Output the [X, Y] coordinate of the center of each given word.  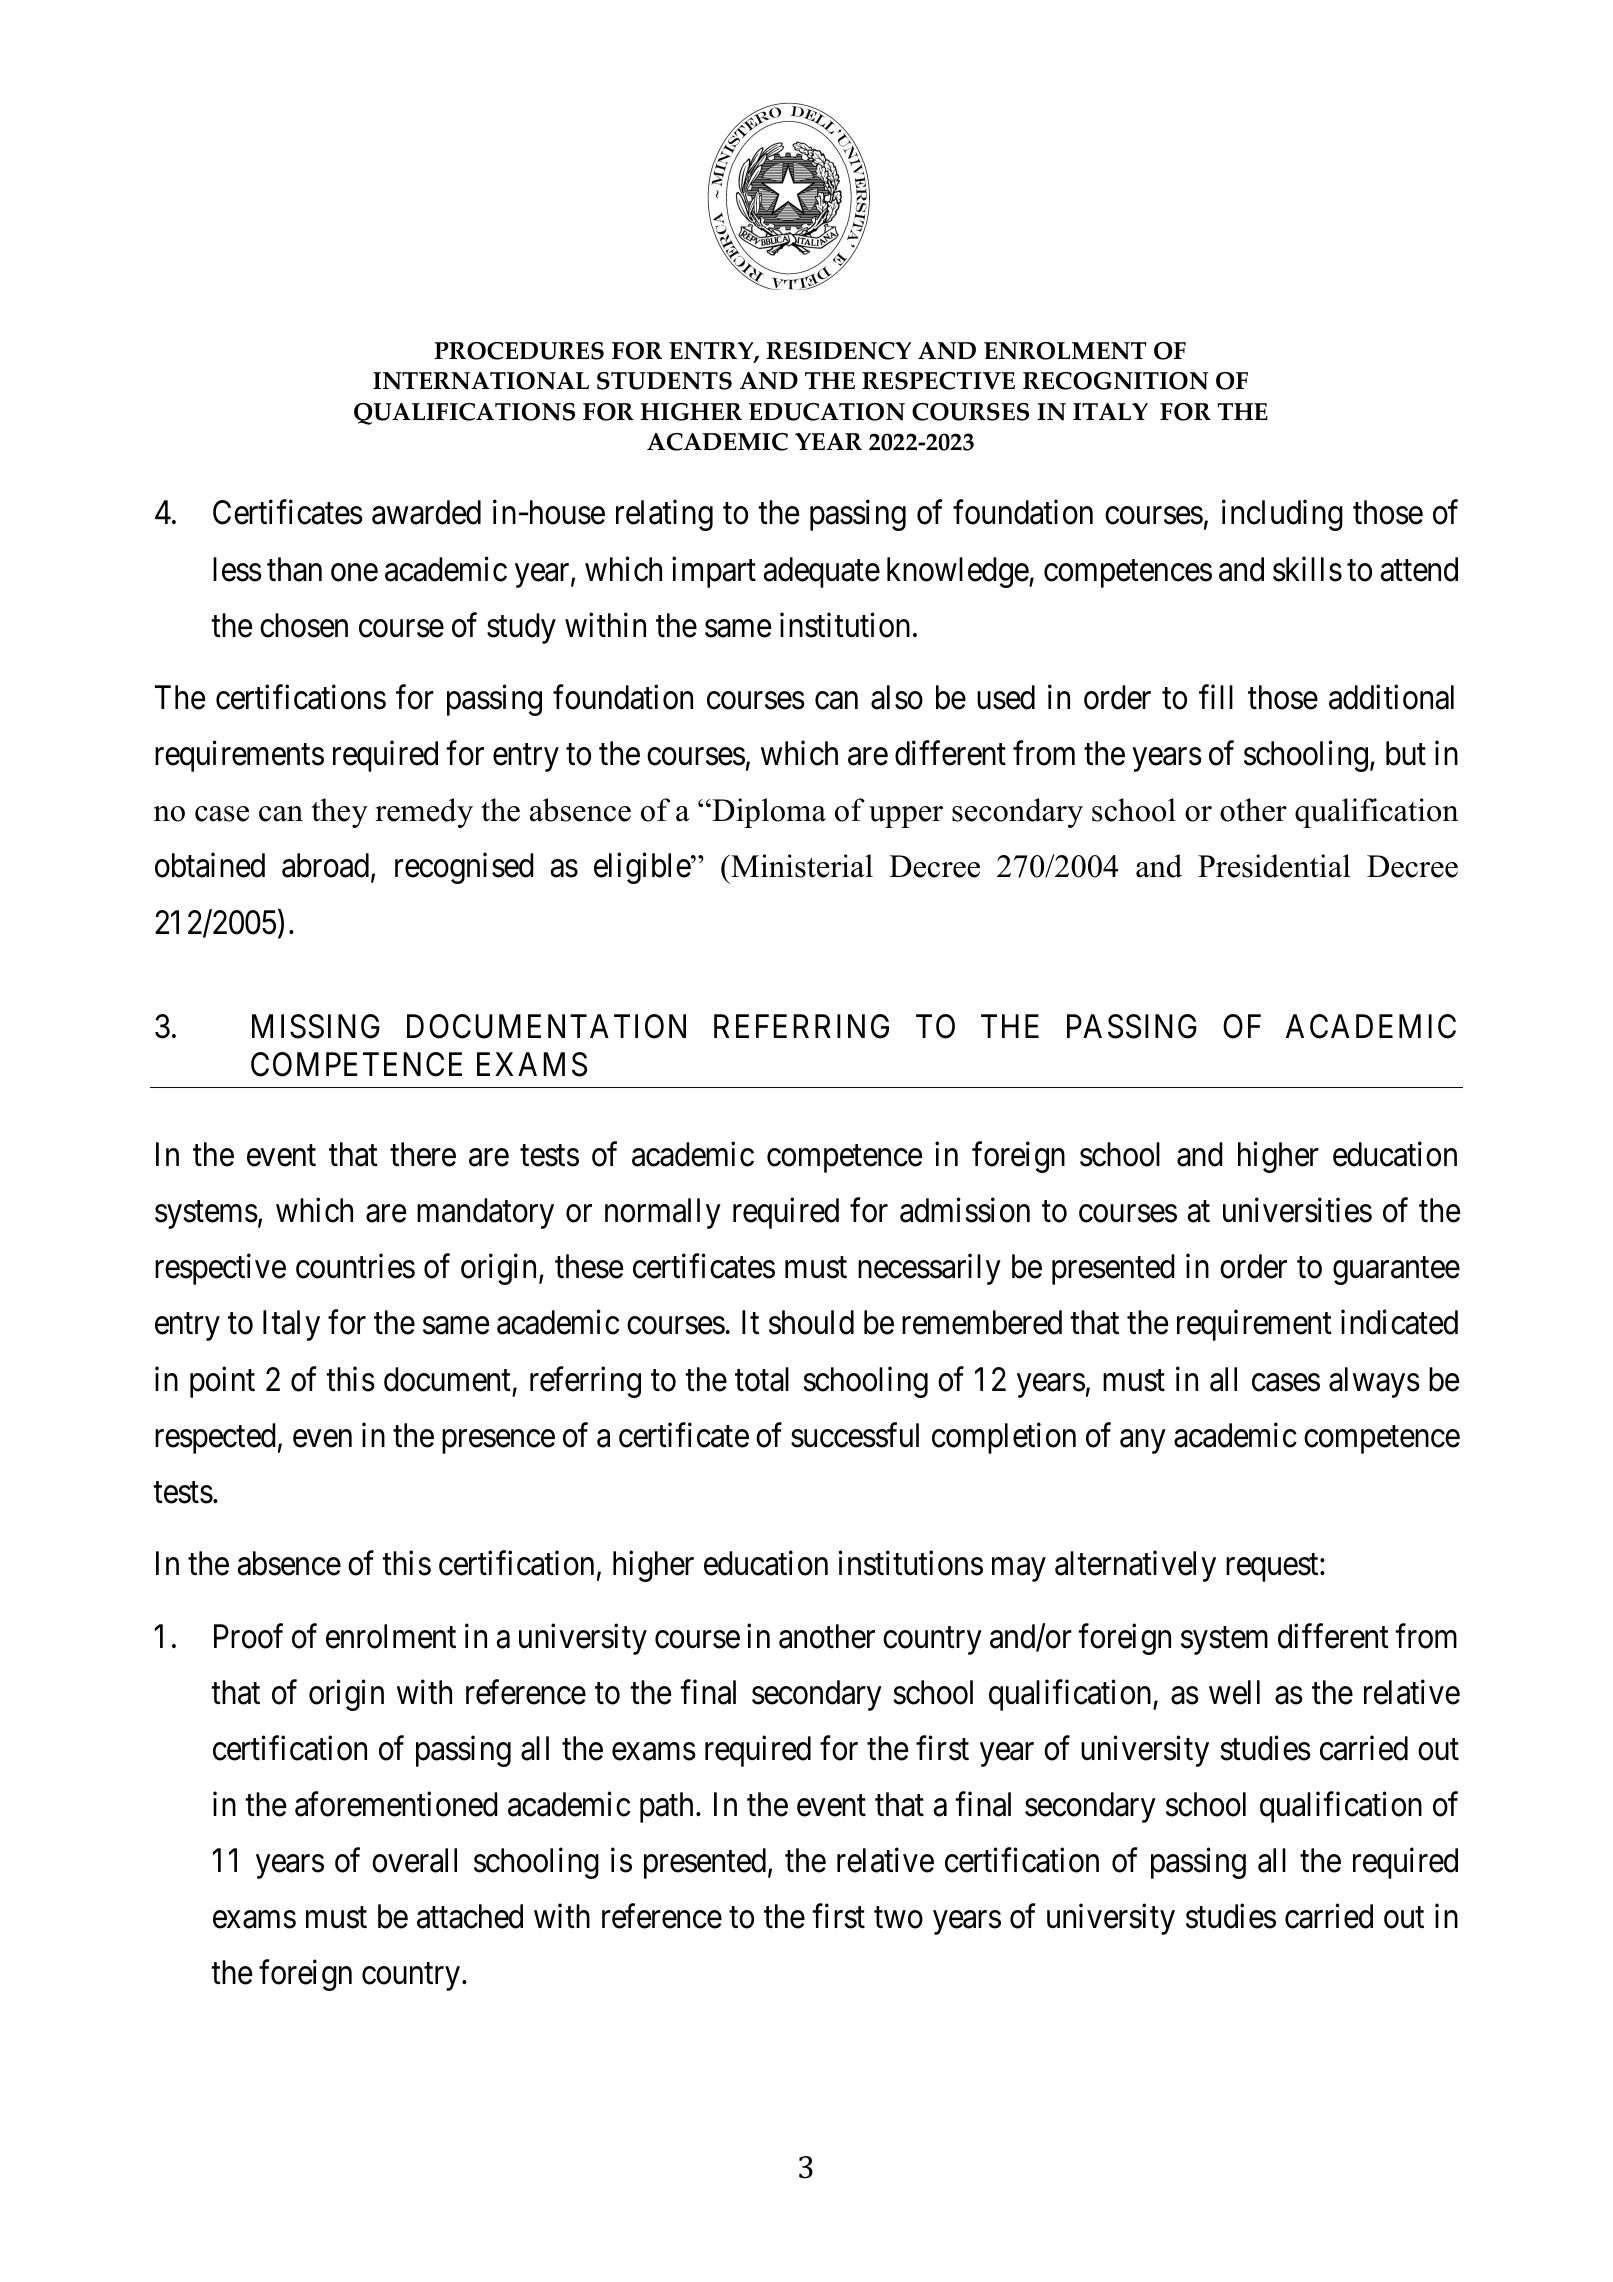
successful [855, 1435]
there [423, 1154]
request [1273, 1568]
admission [965, 1210]
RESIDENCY [838, 351]
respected [215, 1438]
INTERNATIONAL [481, 381]
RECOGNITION [1116, 381]
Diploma [768, 813]
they [339, 813]
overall [414, 1860]
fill [1216, 697]
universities [1297, 1210]
